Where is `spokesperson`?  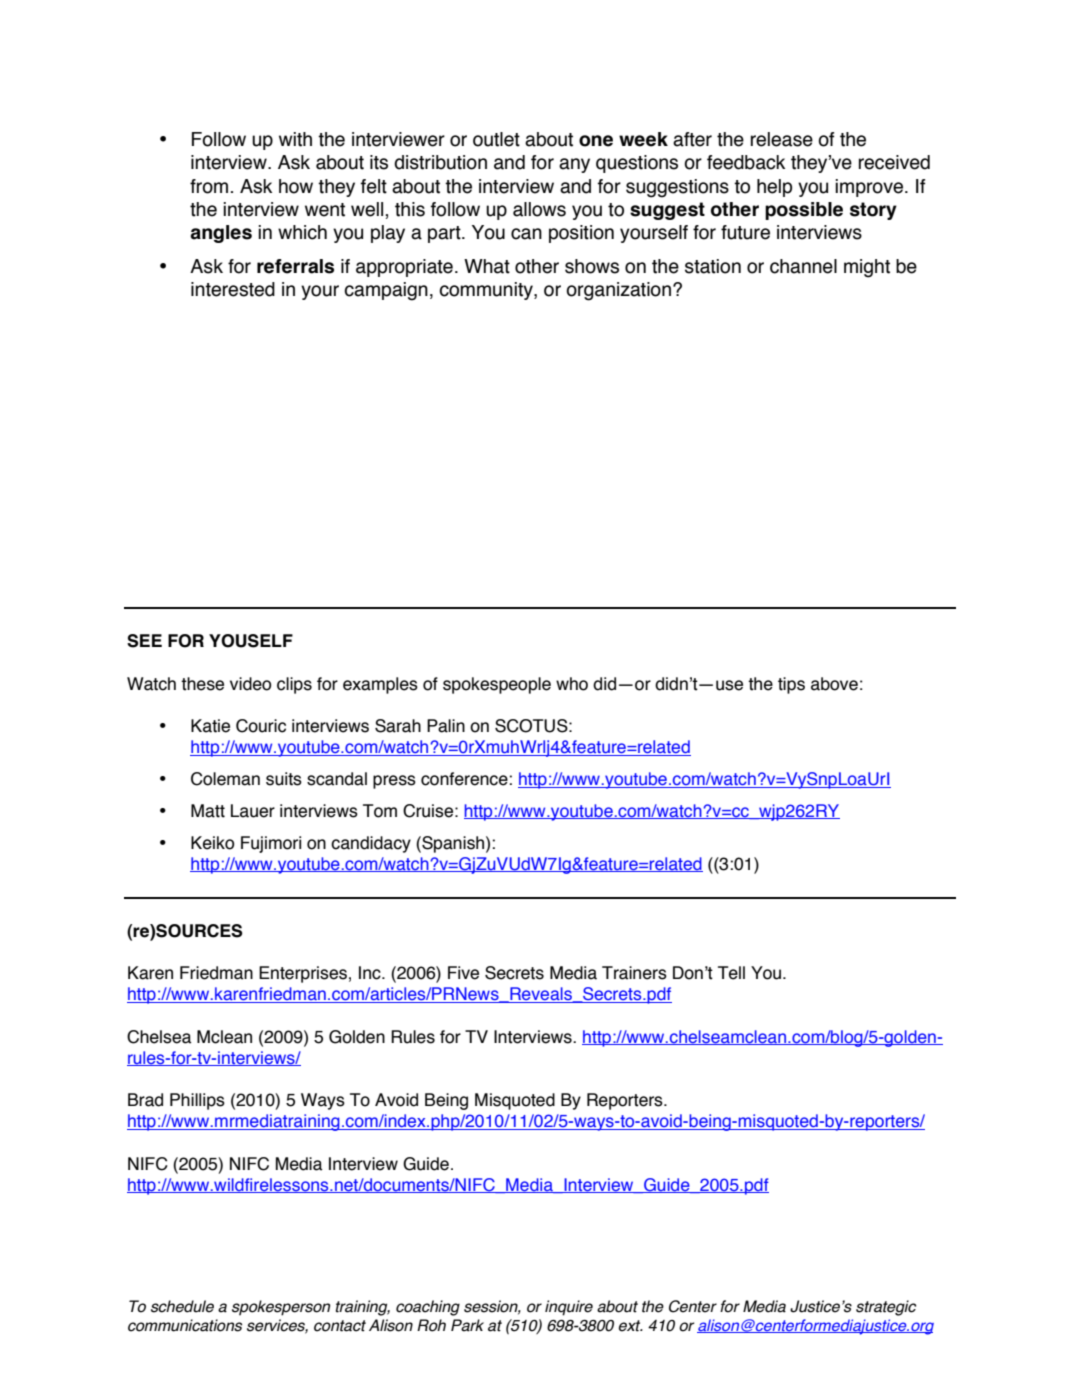 spokesperson is located at coordinates (281, 1308).
